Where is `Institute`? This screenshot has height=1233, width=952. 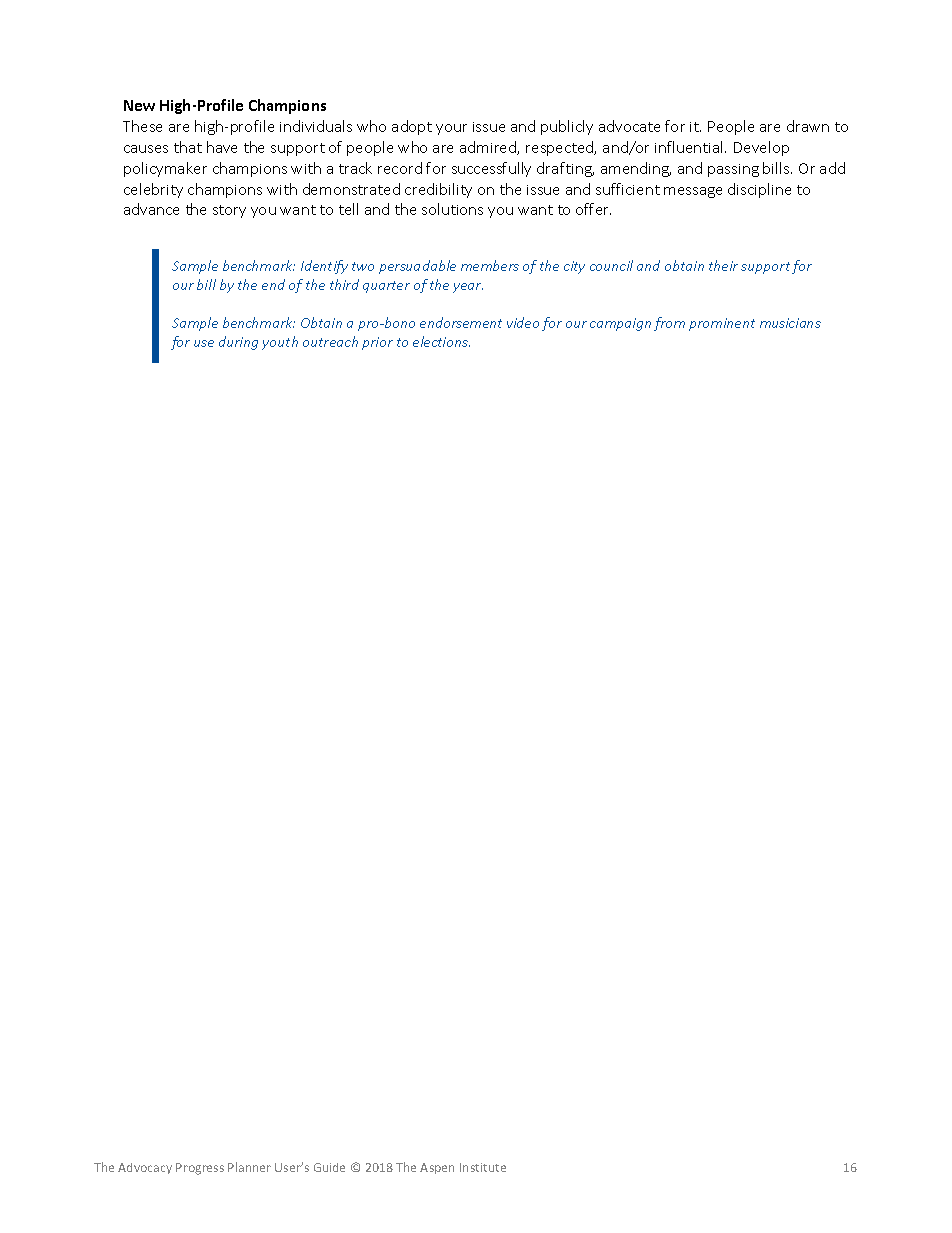
Institute is located at coordinates (483, 1167).
